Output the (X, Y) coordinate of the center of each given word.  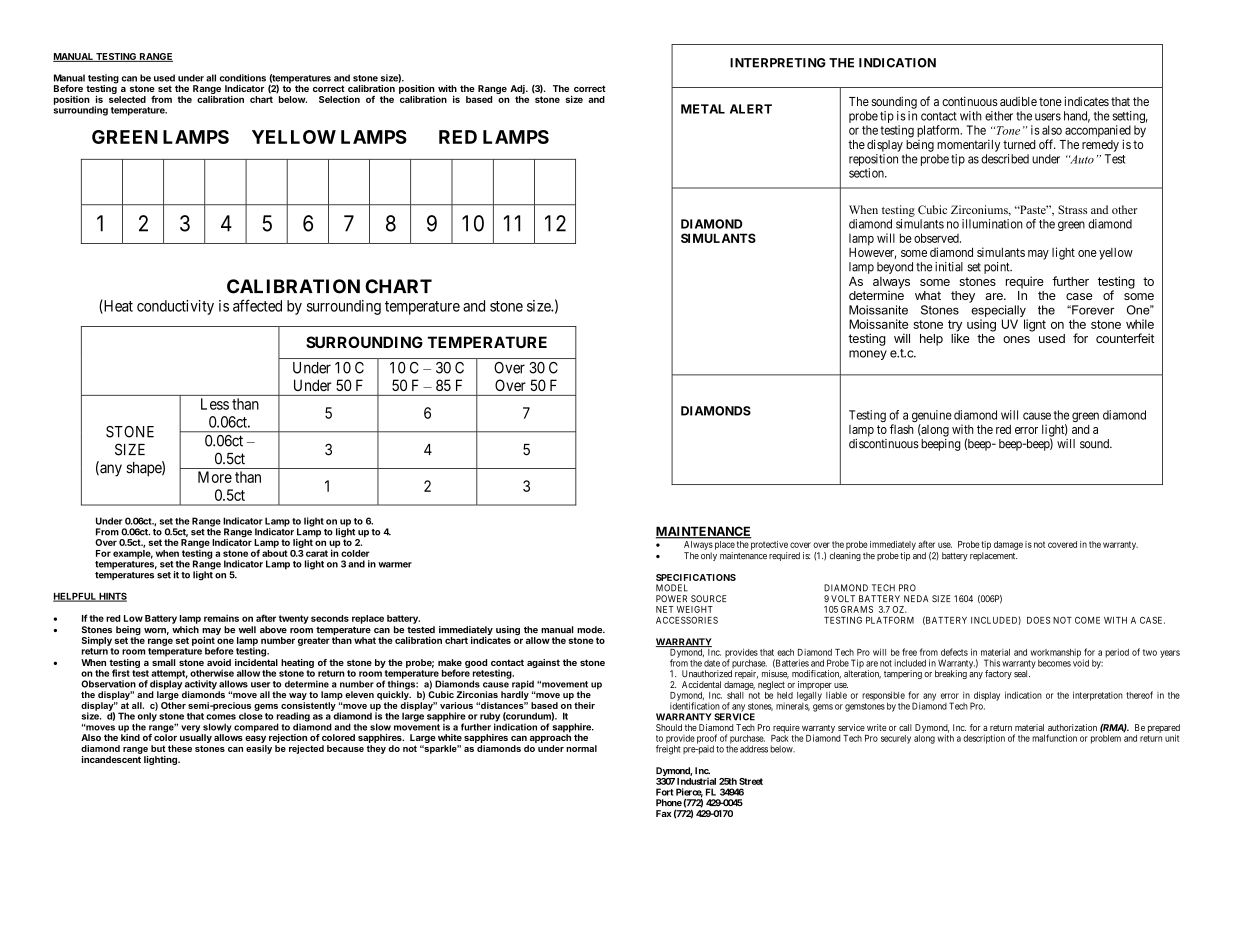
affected (257, 305)
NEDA (916, 598)
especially (999, 312)
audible (1018, 101)
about (275, 553)
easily (259, 749)
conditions (242, 78)
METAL (703, 109)
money (868, 355)
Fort (664, 792)
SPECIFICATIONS (696, 577)
